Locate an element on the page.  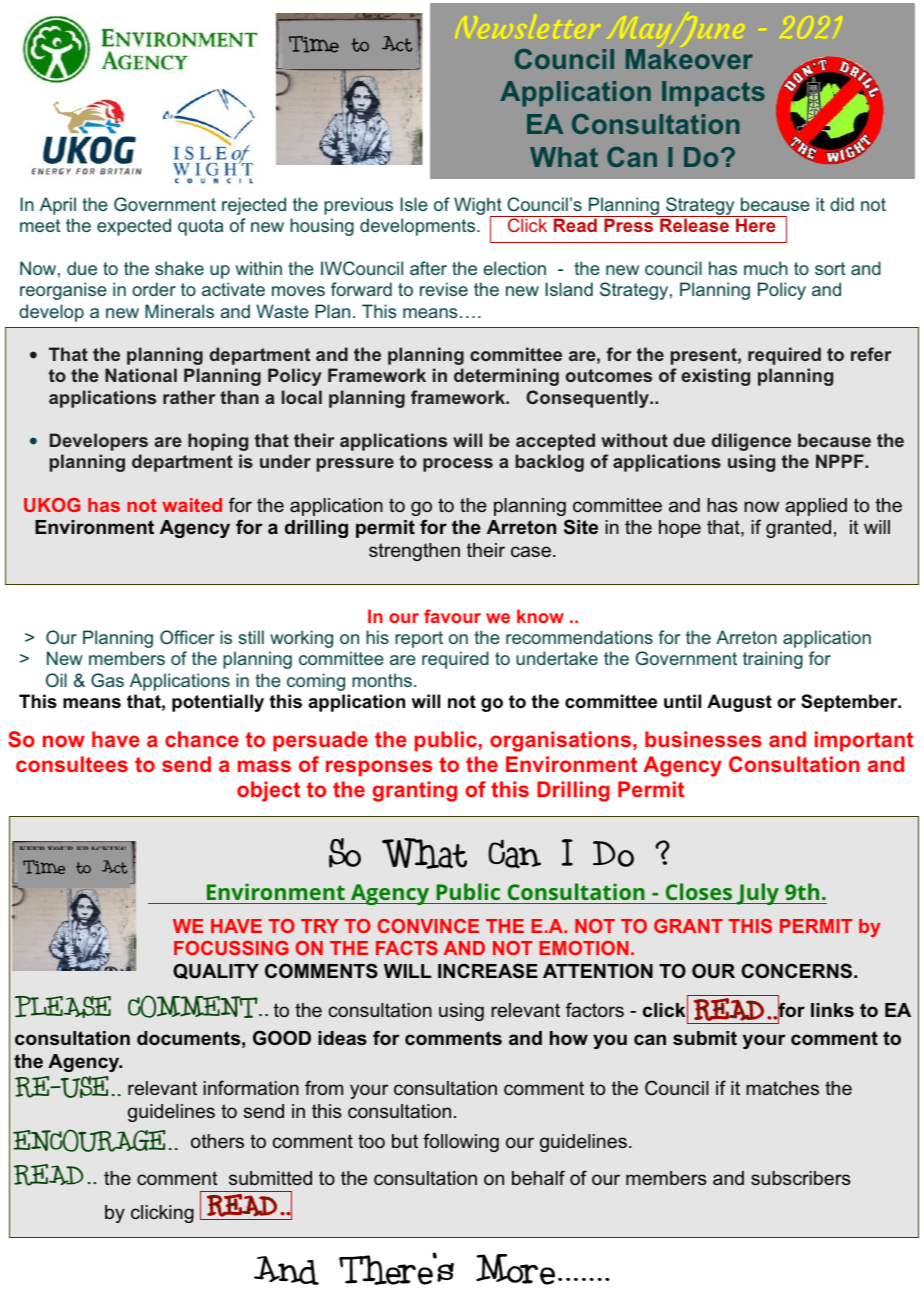
Gas is located at coordinates (107, 680).
